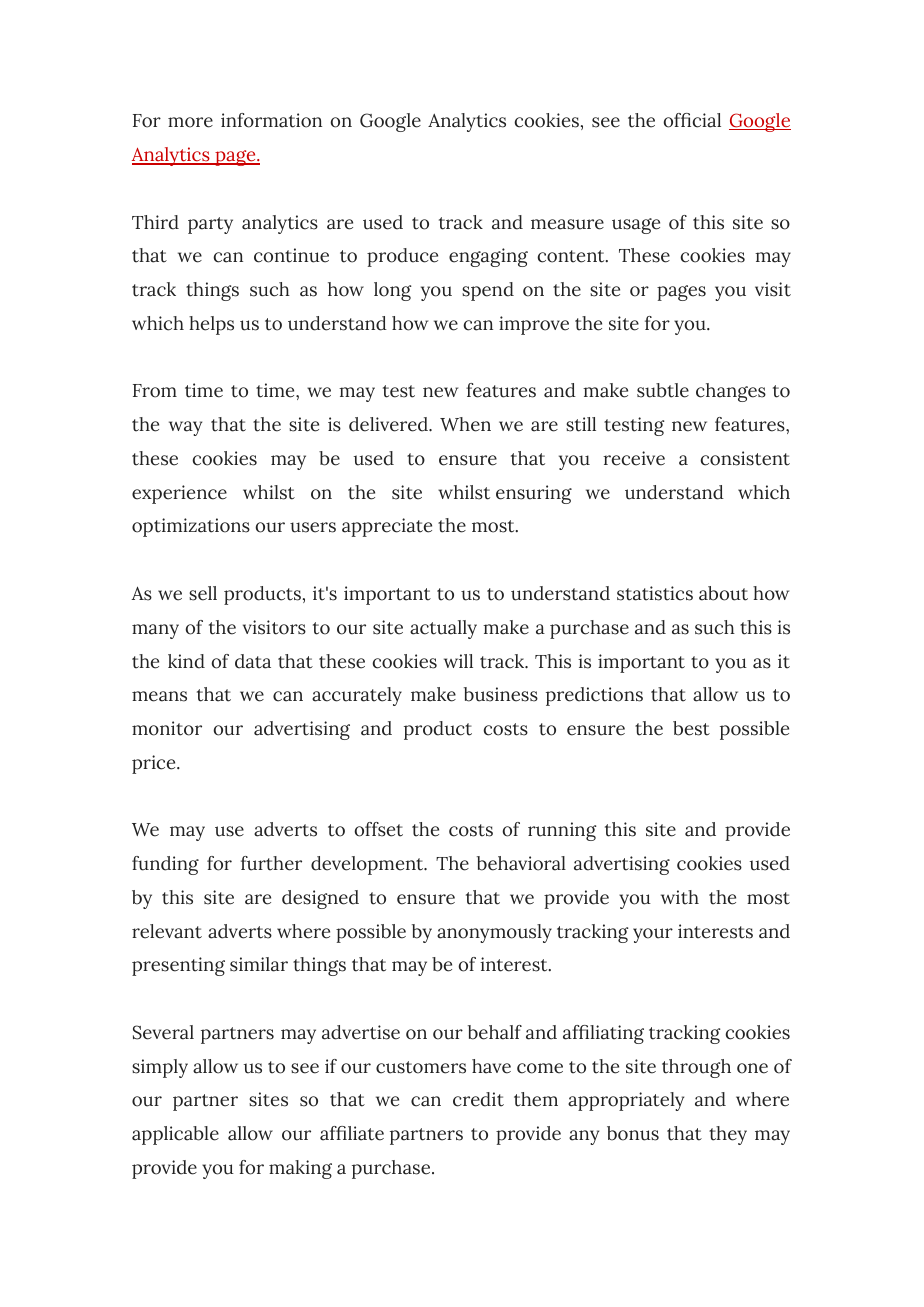 This page has width=924, height=1307. What do you see at coordinates (494, 933) in the page?
I see `anonymously` at bounding box center [494, 933].
